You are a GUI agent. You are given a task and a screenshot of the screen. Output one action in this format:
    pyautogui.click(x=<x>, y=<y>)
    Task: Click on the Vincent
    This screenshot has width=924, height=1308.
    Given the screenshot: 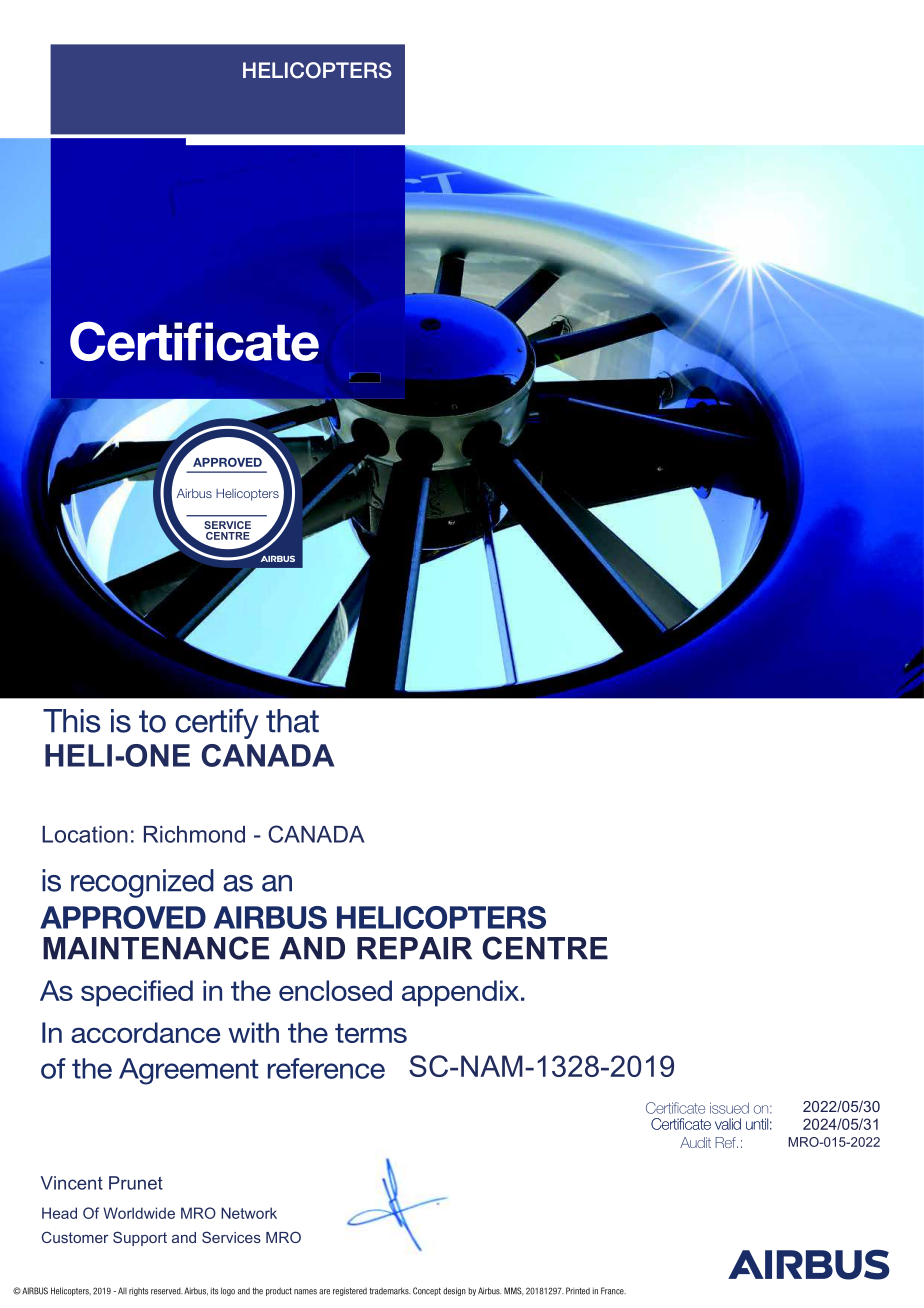 What is the action you would take?
    pyautogui.click(x=72, y=1183)
